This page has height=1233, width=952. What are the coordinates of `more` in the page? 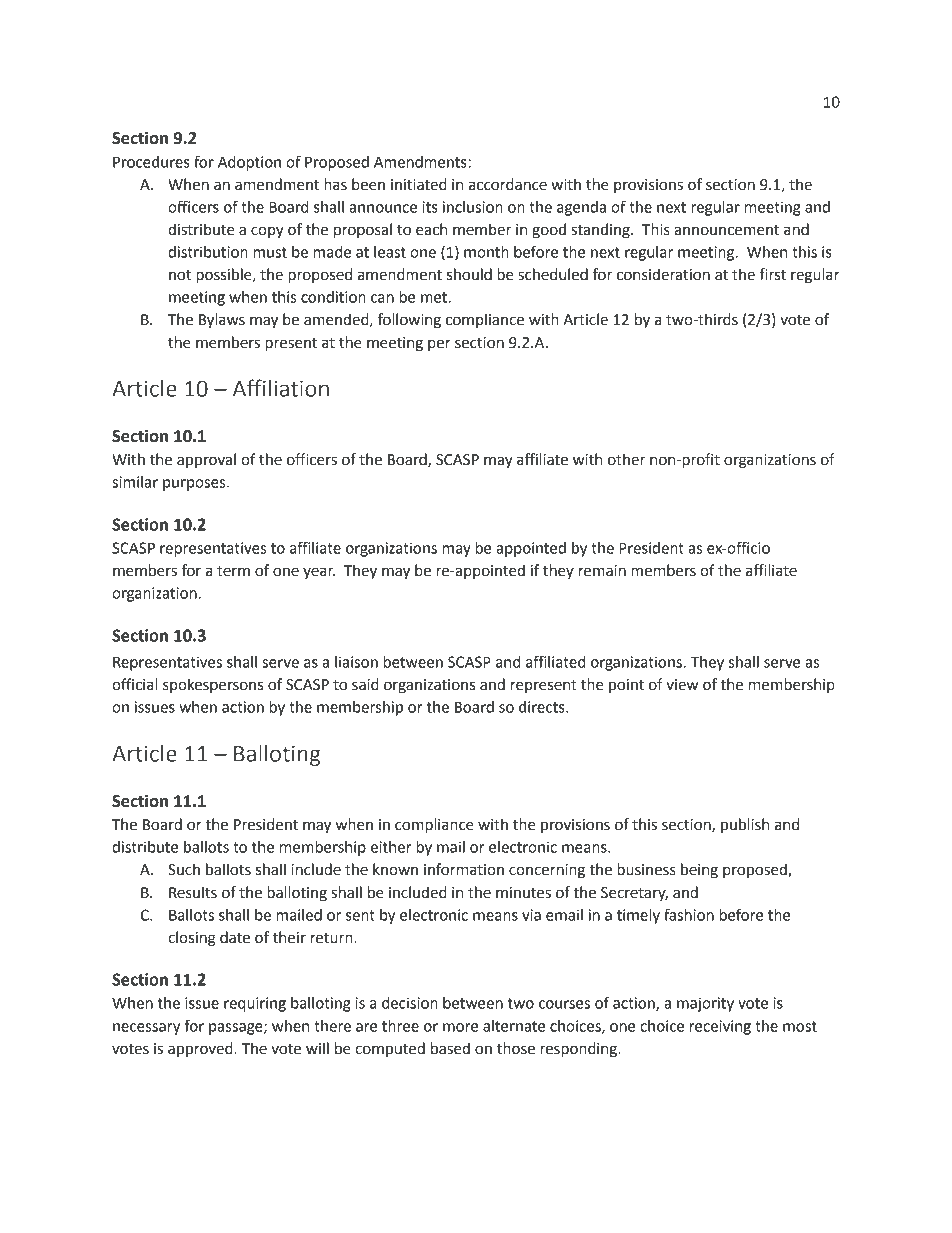 It's located at (461, 1027).
